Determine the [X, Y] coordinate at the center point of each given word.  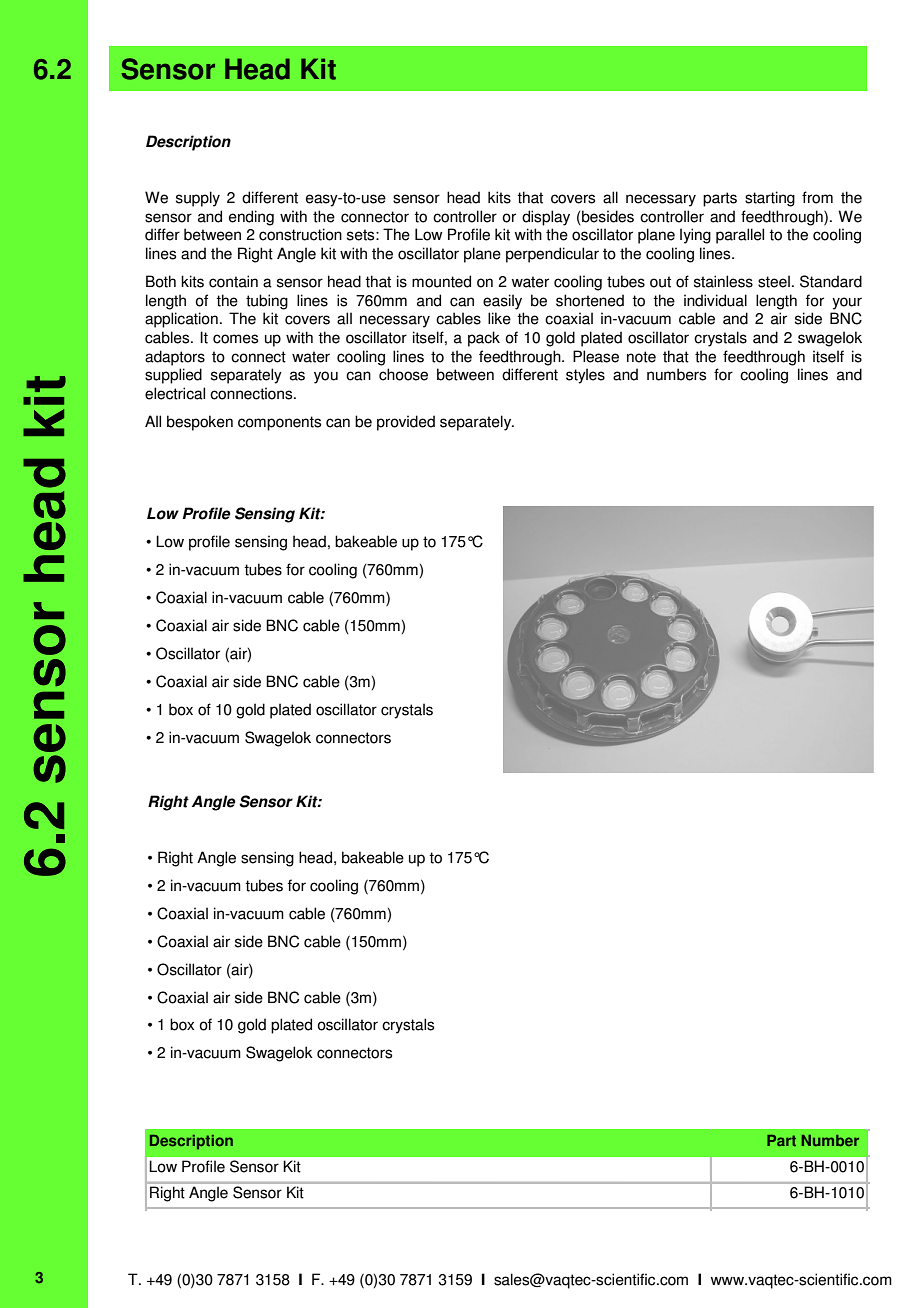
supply [198, 199]
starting [770, 199]
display [546, 218]
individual [715, 300]
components [279, 423]
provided [406, 423]
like [499, 318]
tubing [267, 302]
